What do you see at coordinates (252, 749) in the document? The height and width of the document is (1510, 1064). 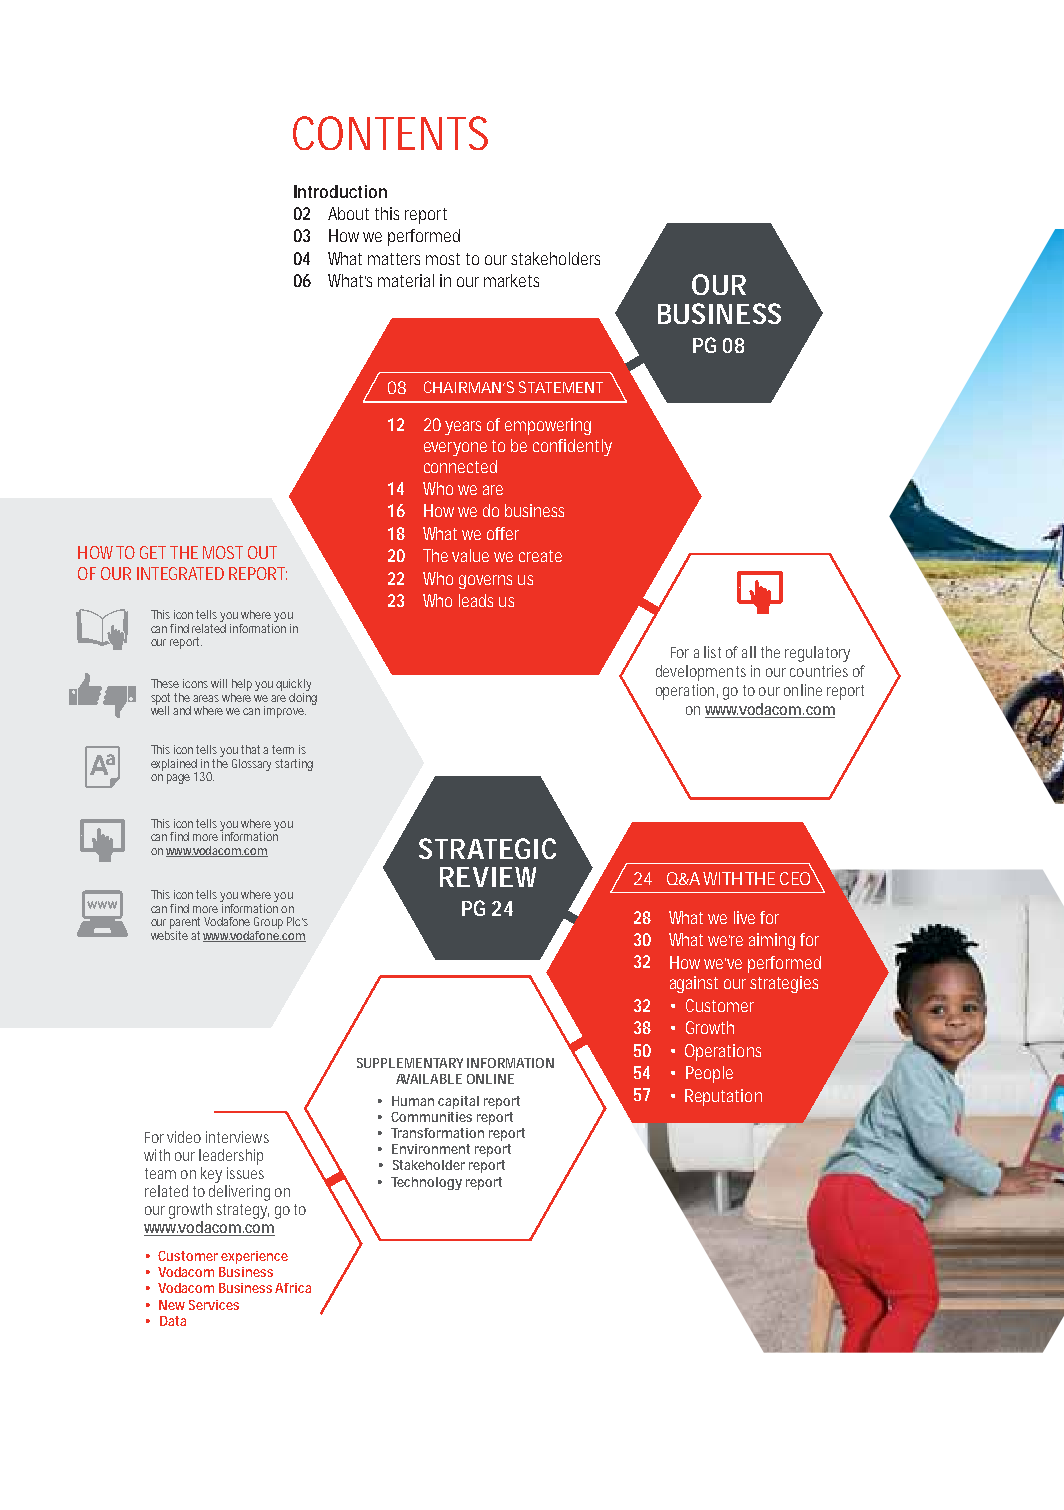 I see `that` at bounding box center [252, 749].
